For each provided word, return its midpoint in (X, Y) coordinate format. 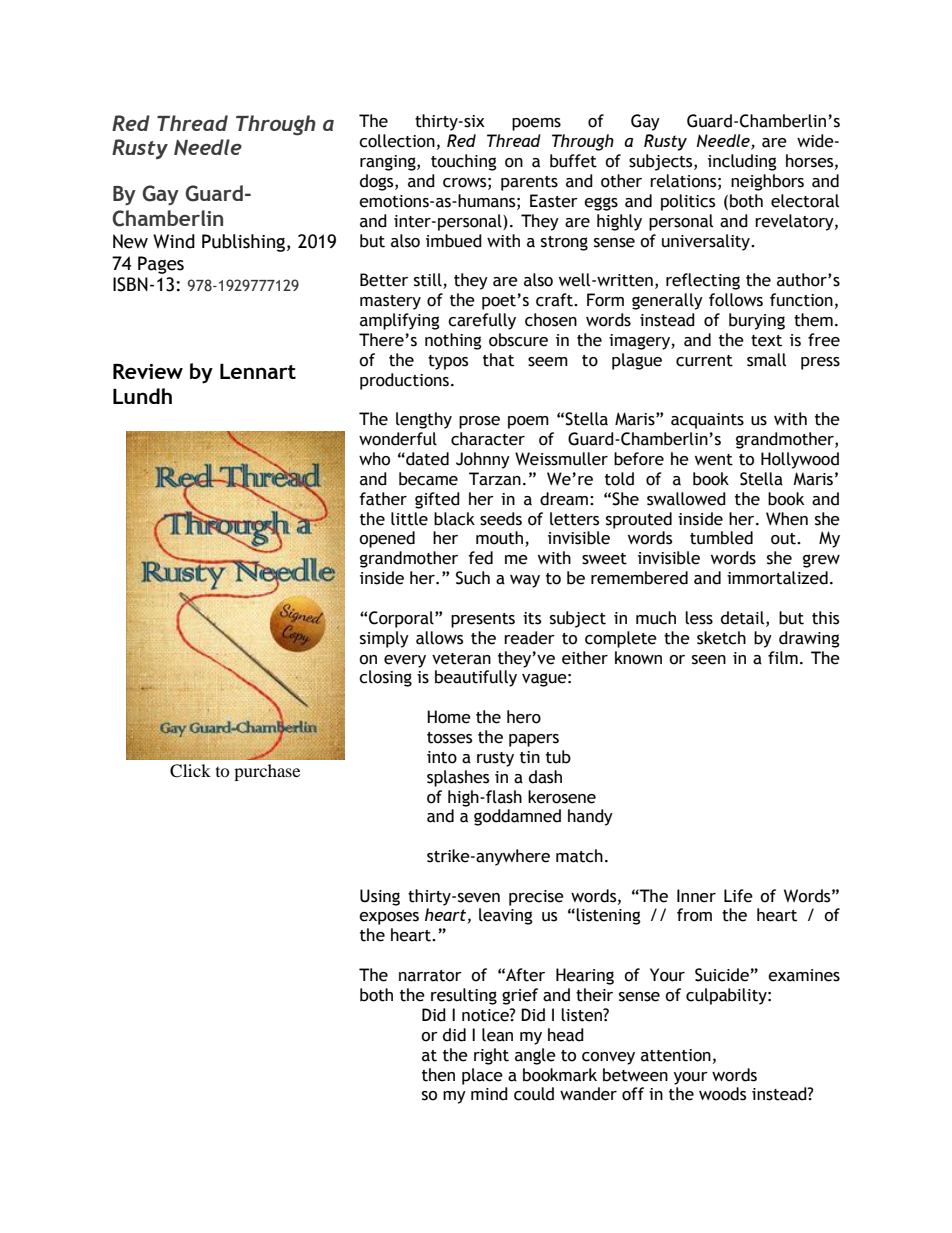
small (766, 360)
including (742, 162)
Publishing (245, 243)
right (491, 1056)
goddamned (517, 817)
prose (479, 422)
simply (384, 639)
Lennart (258, 371)
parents (529, 183)
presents (483, 620)
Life (738, 896)
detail (744, 618)
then (438, 1075)
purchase (267, 772)
